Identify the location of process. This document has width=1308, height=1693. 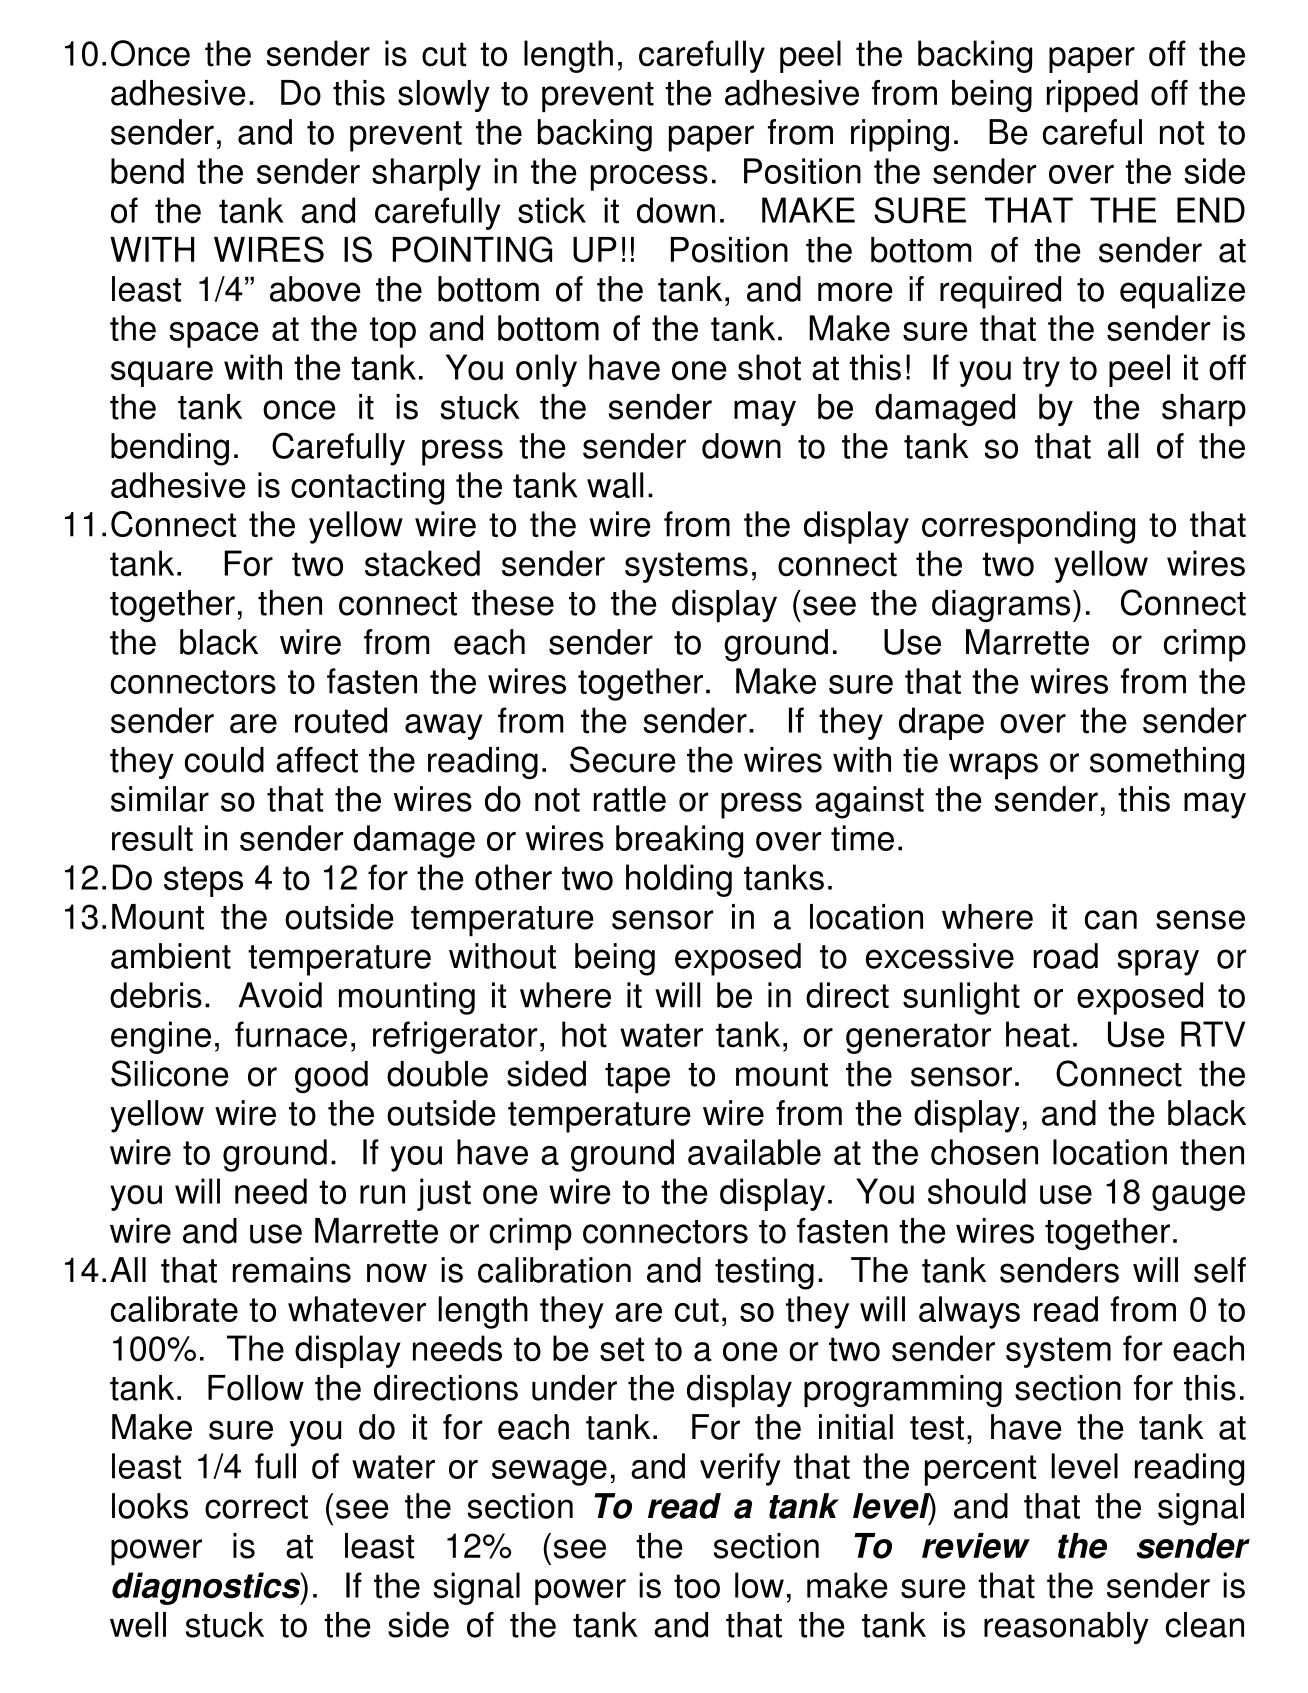
(649, 178).
